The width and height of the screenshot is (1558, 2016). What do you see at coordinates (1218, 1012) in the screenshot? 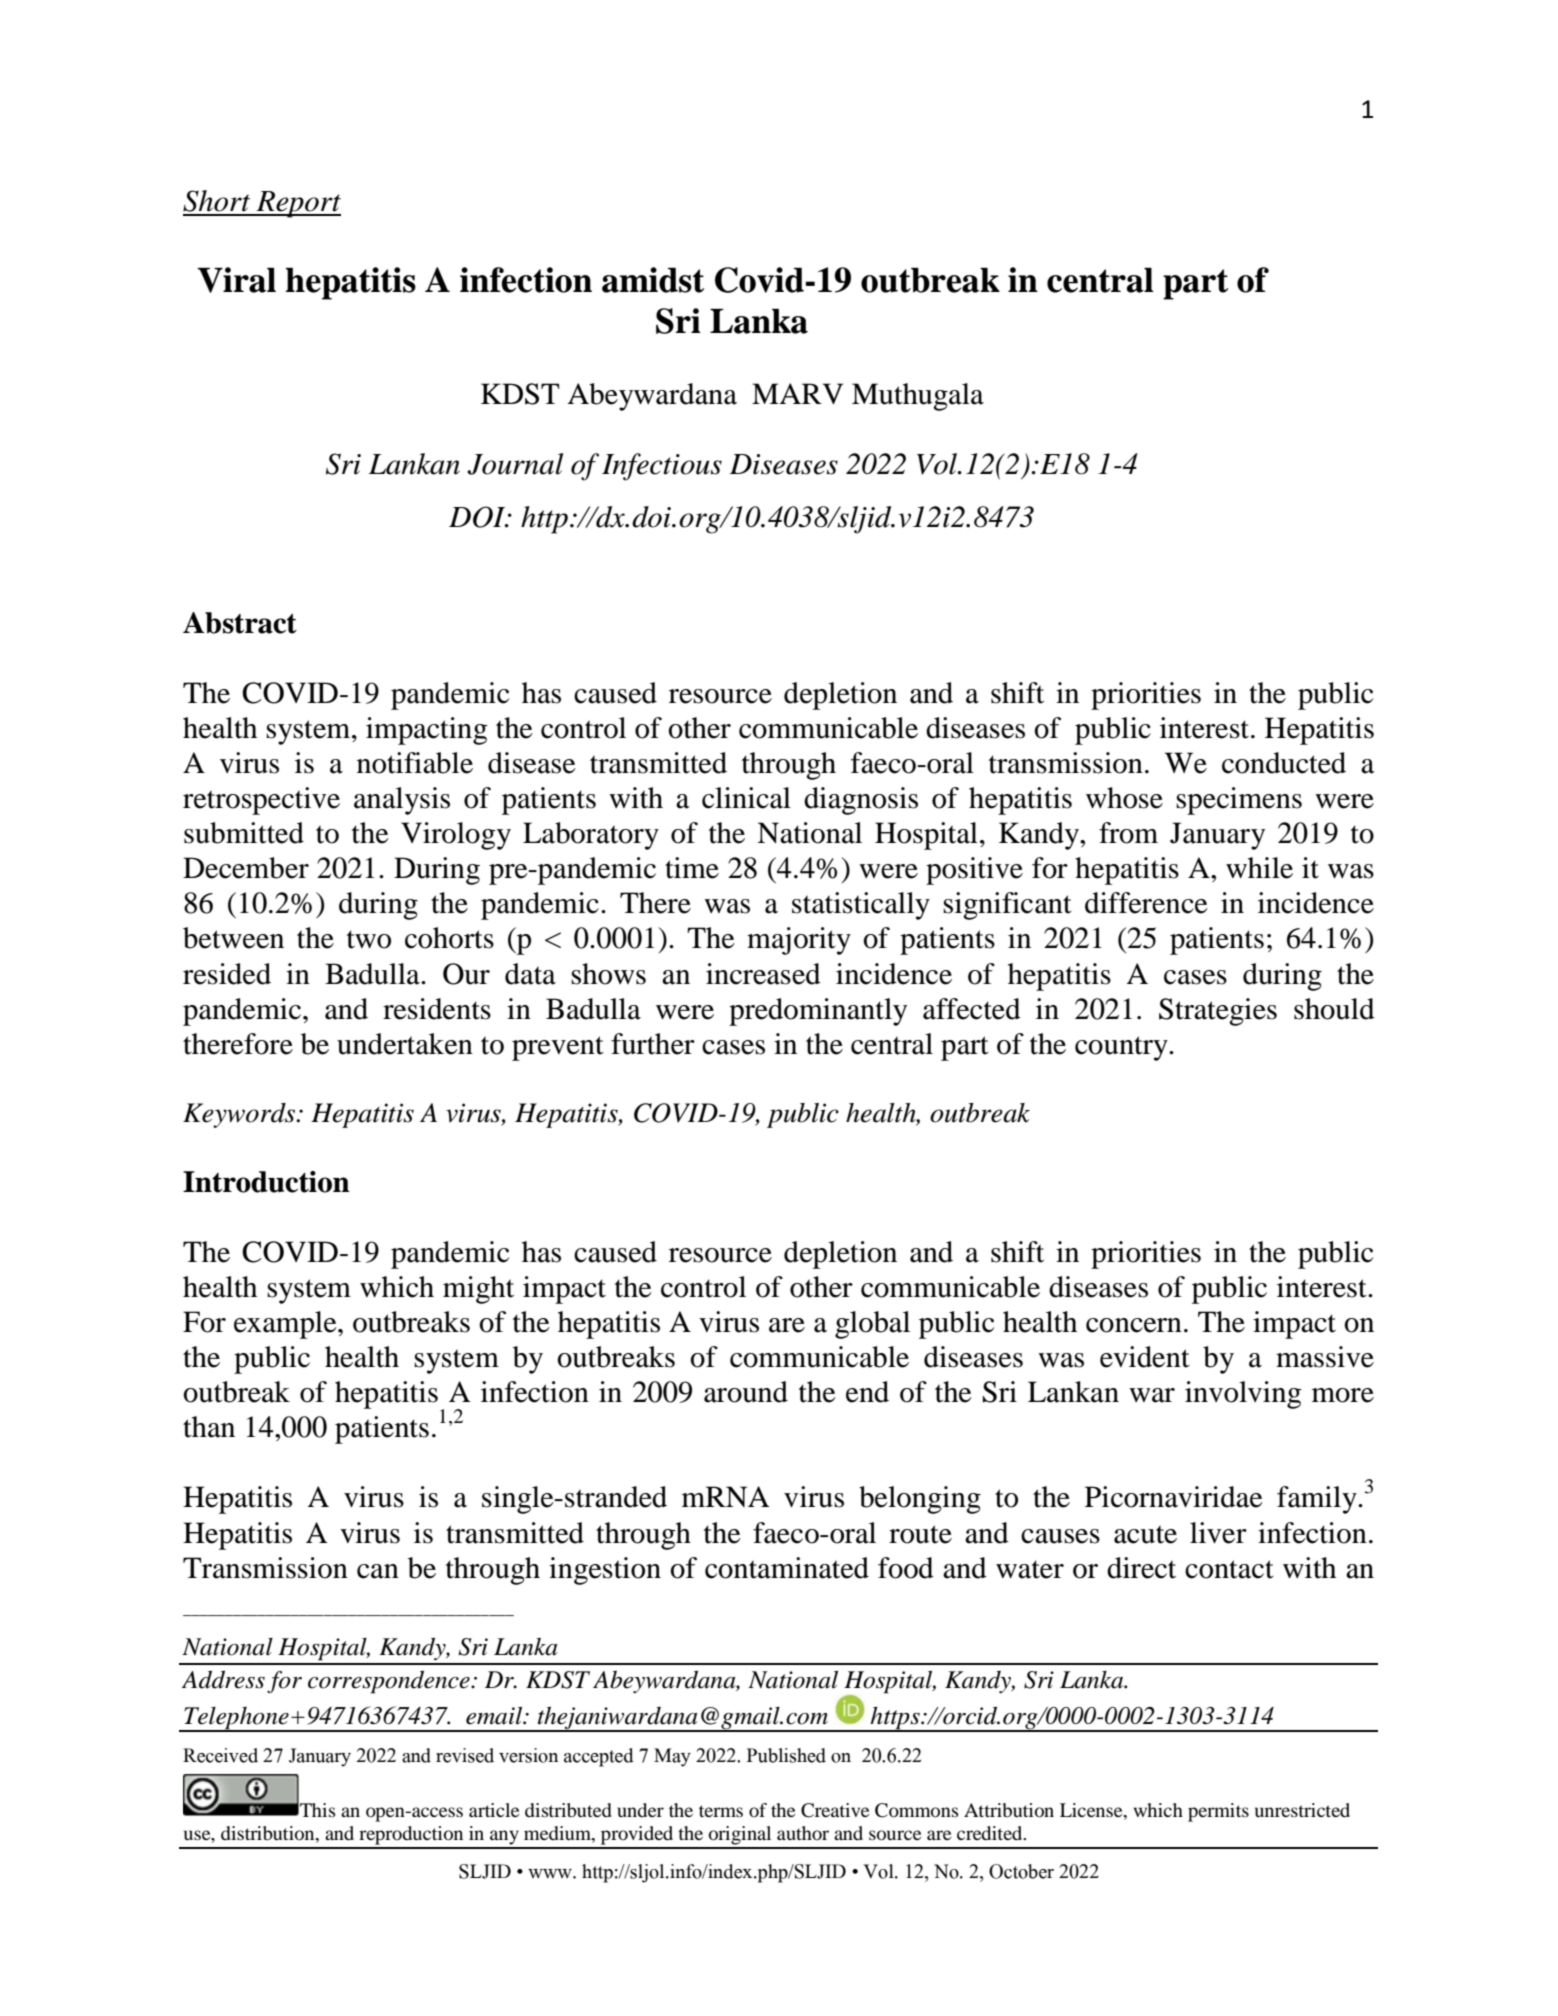
I see `Strategies` at bounding box center [1218, 1012].
